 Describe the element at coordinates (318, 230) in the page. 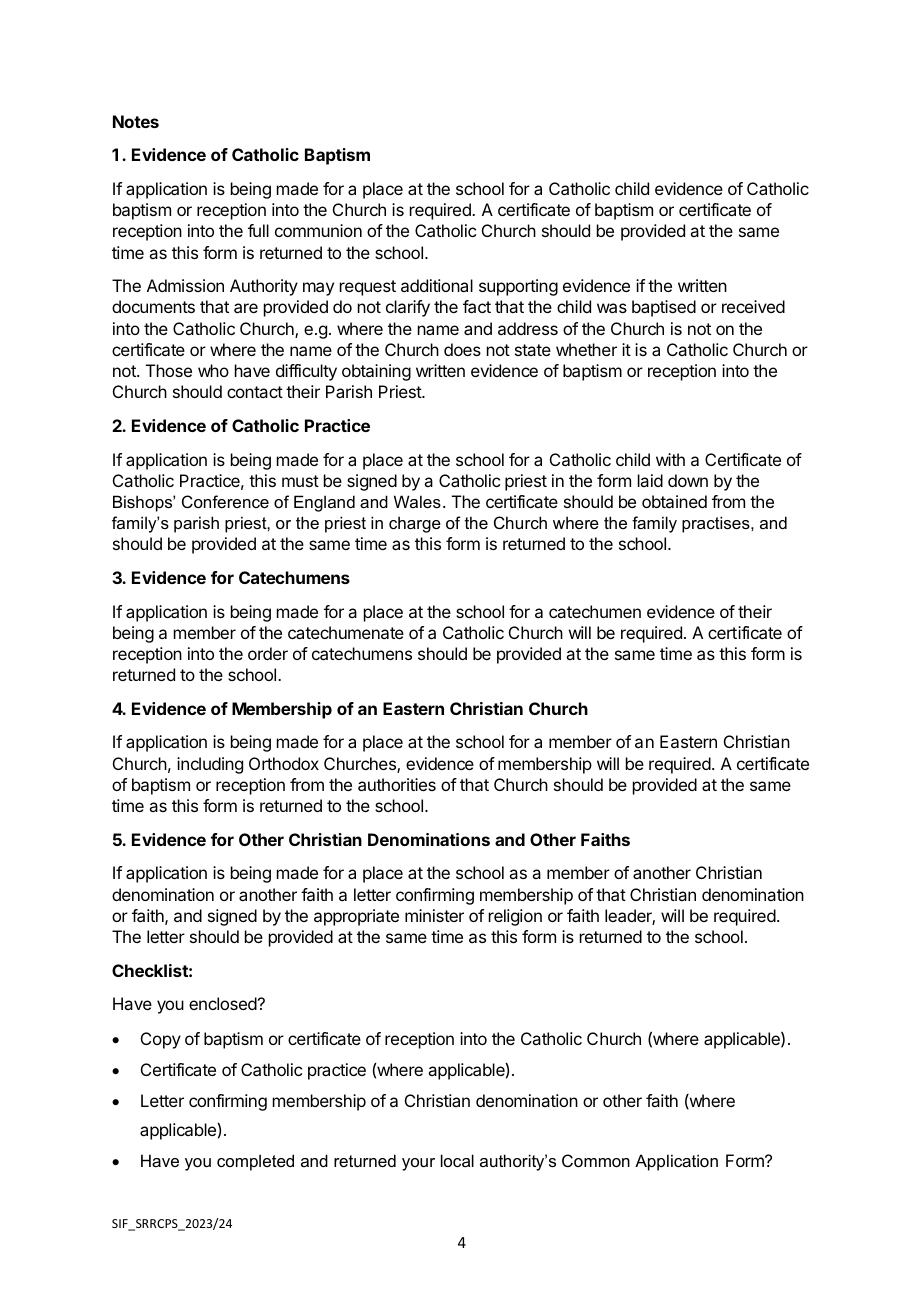

I see `communion` at that location.
